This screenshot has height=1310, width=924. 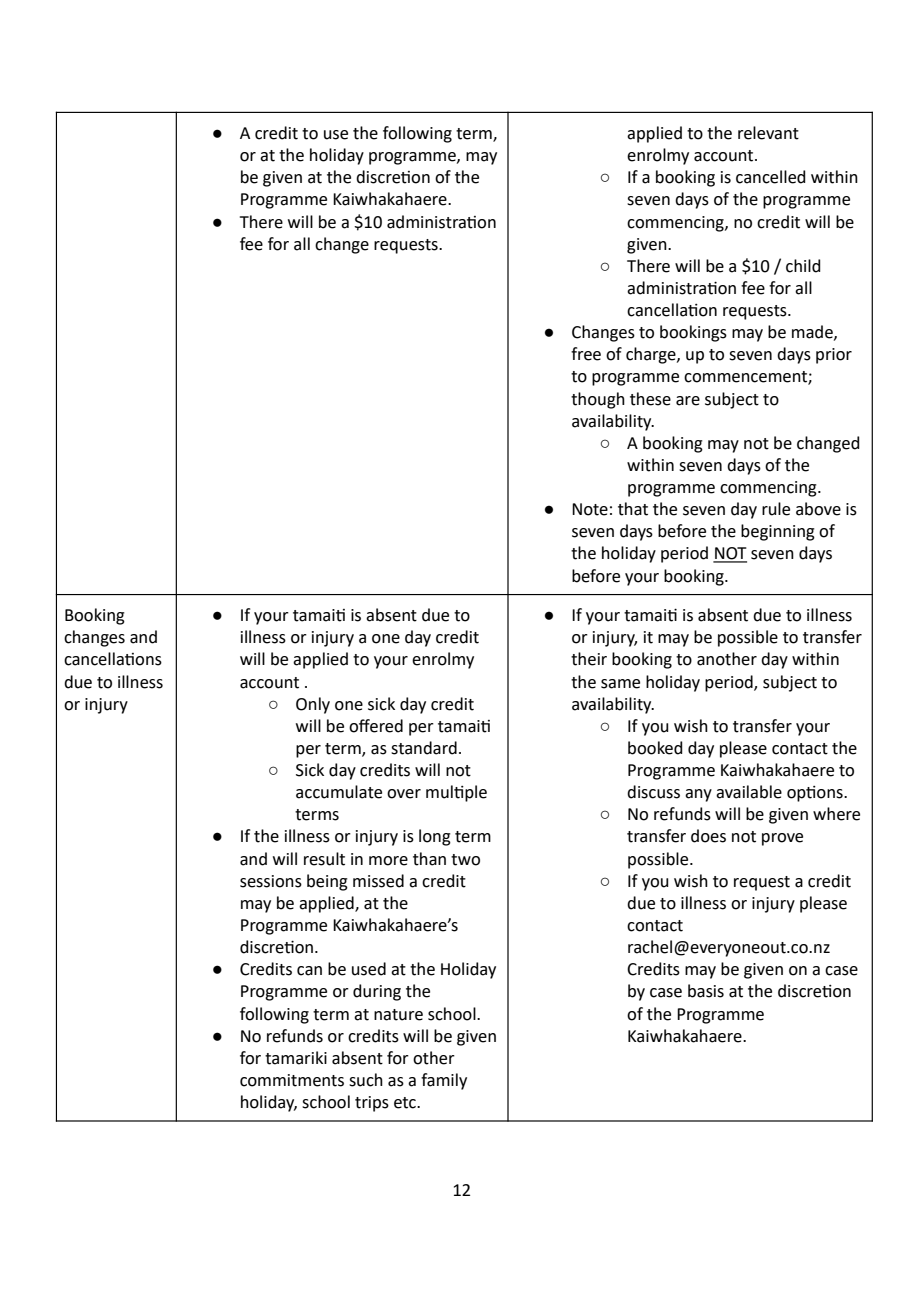 What do you see at coordinates (706, 991) in the screenshot?
I see `basis` at bounding box center [706, 991].
